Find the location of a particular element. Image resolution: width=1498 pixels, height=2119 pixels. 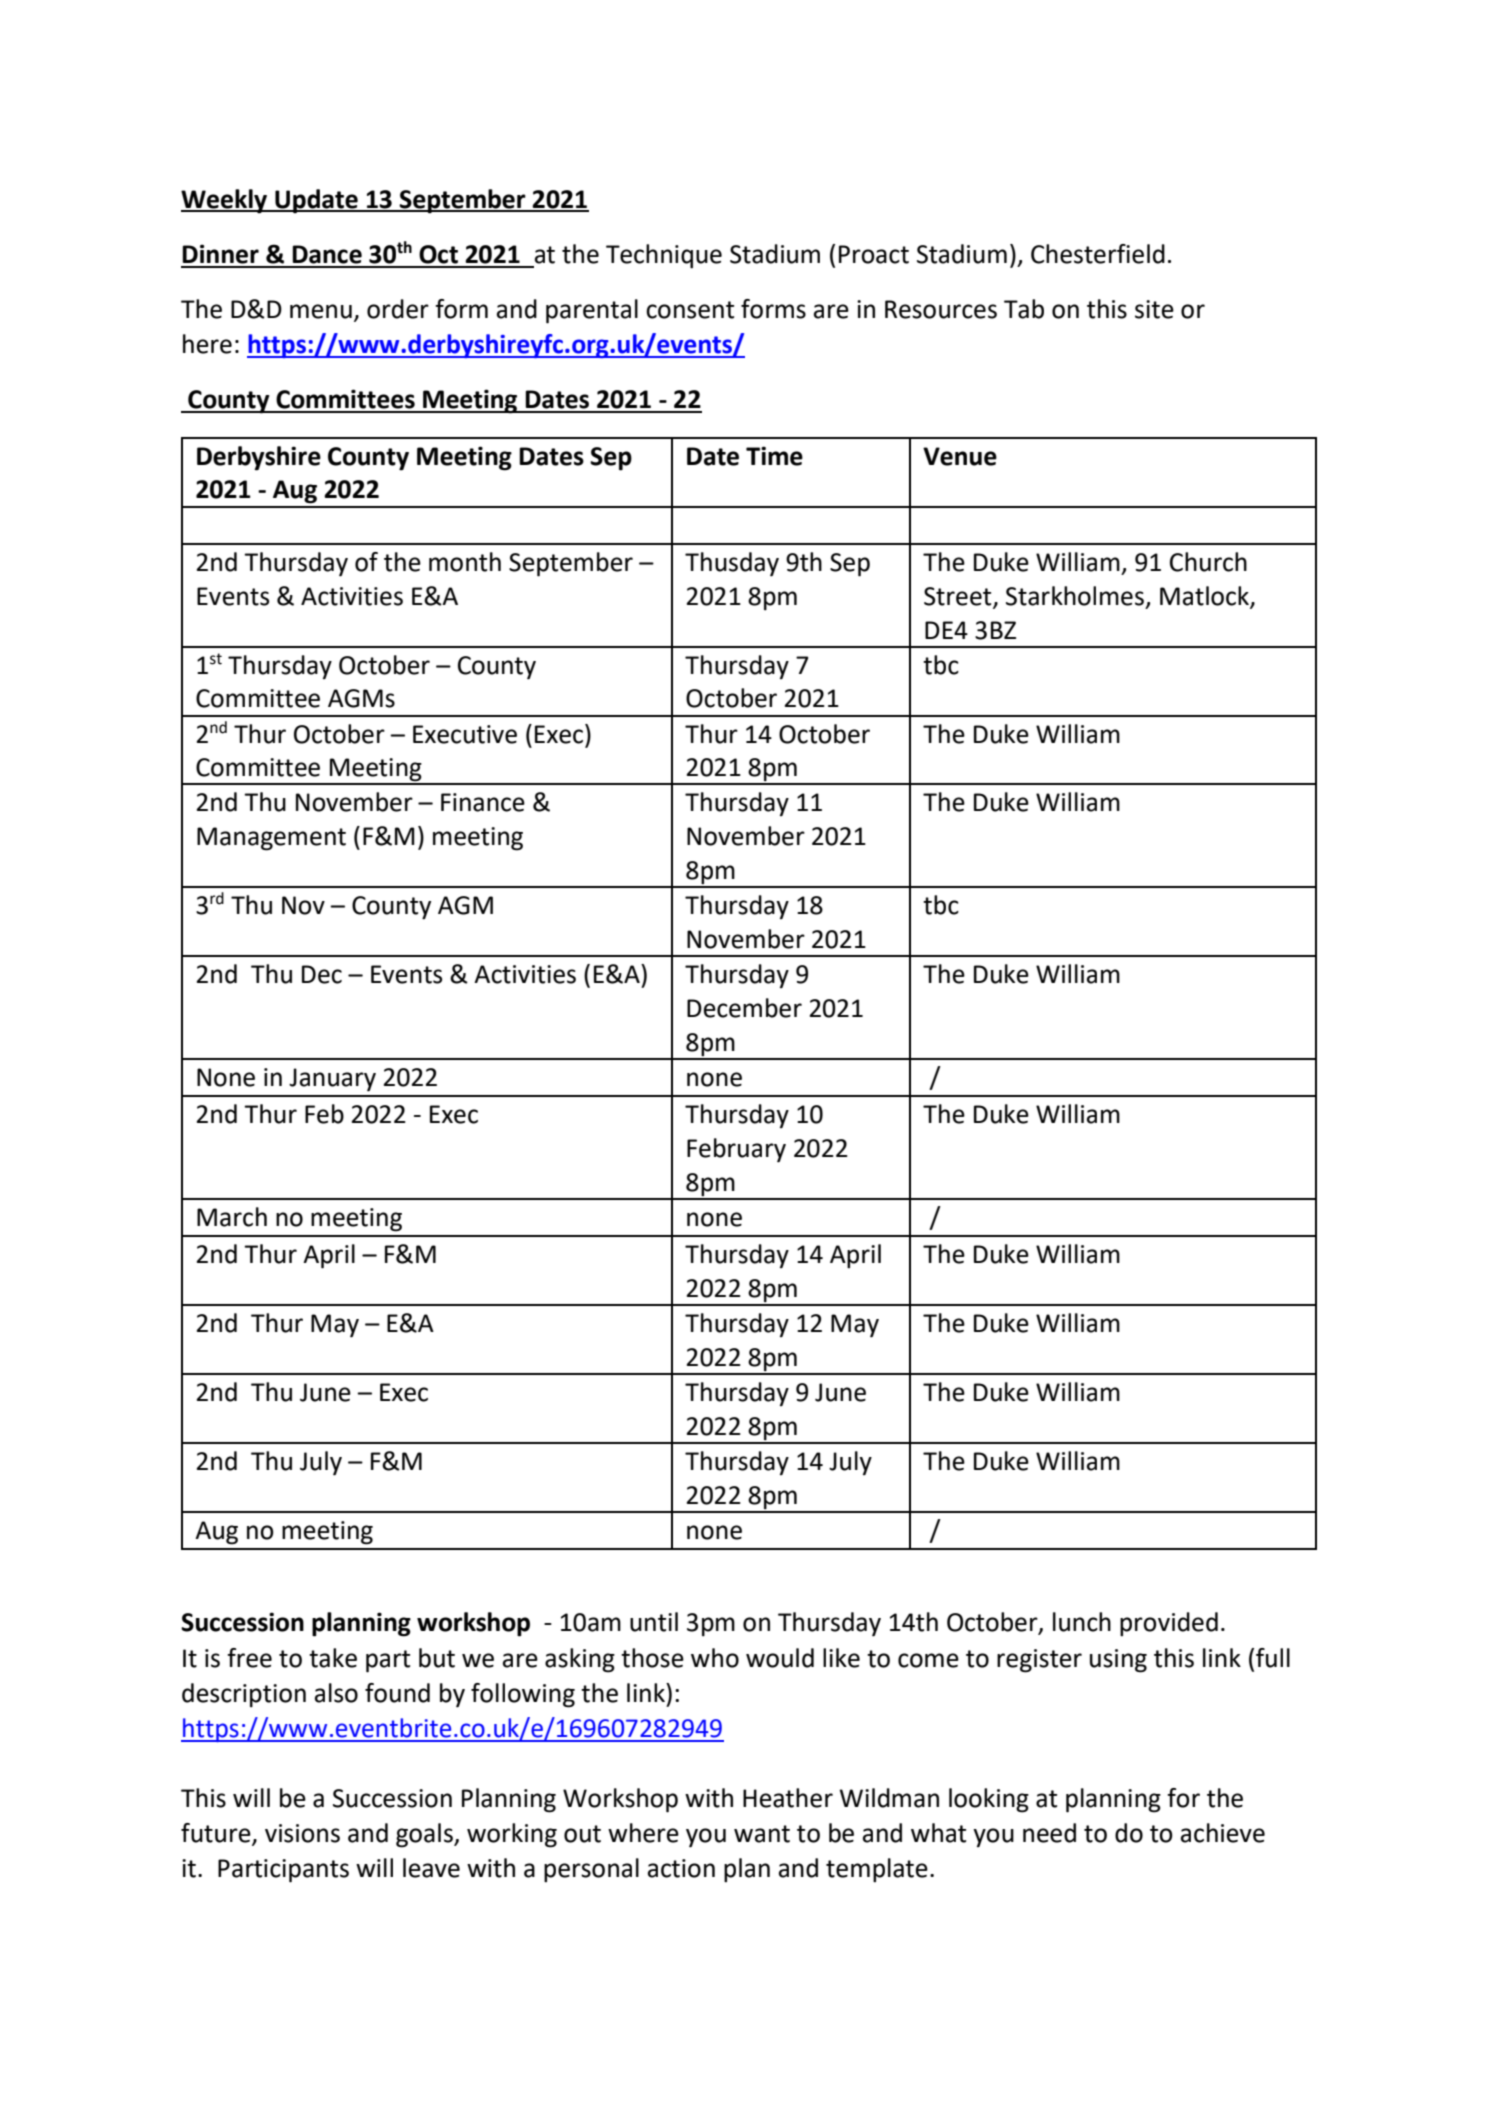

visions is located at coordinates (302, 1833).
